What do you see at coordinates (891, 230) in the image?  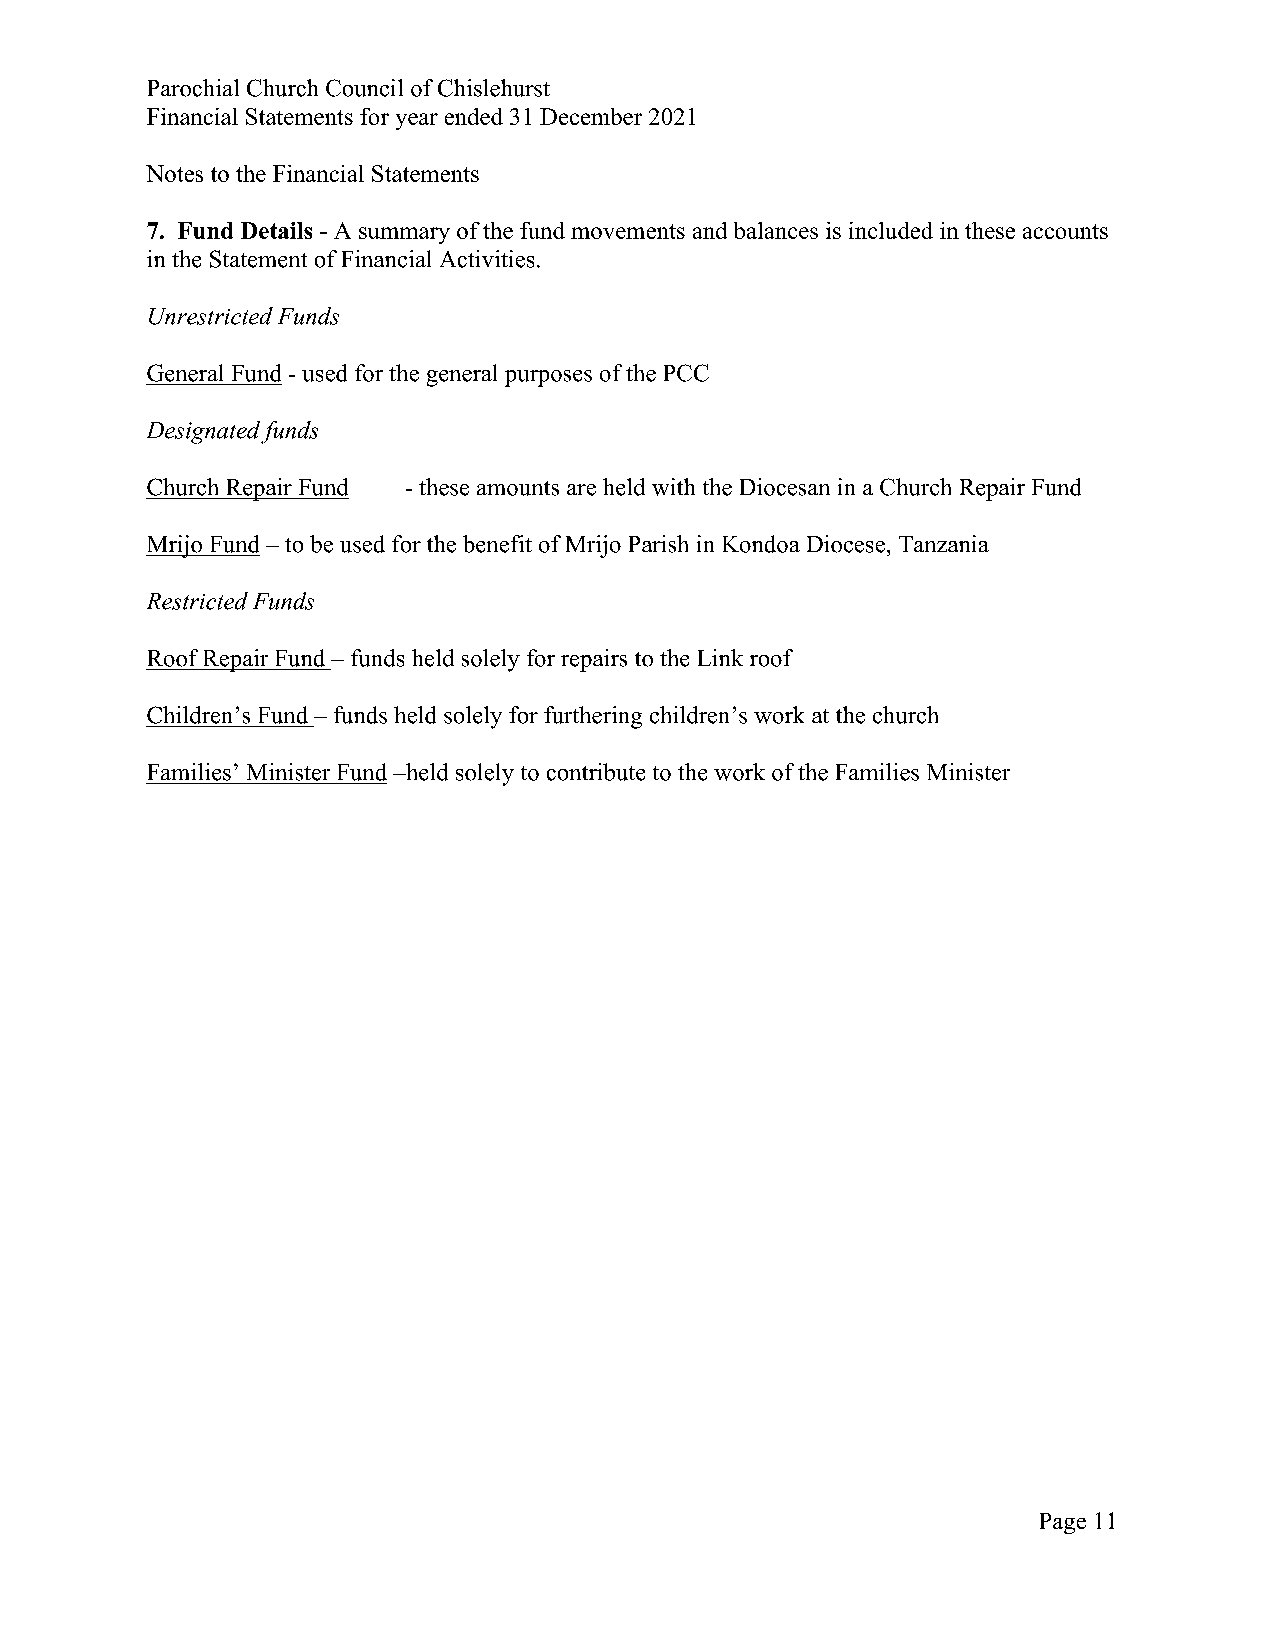 I see `included` at bounding box center [891, 230].
